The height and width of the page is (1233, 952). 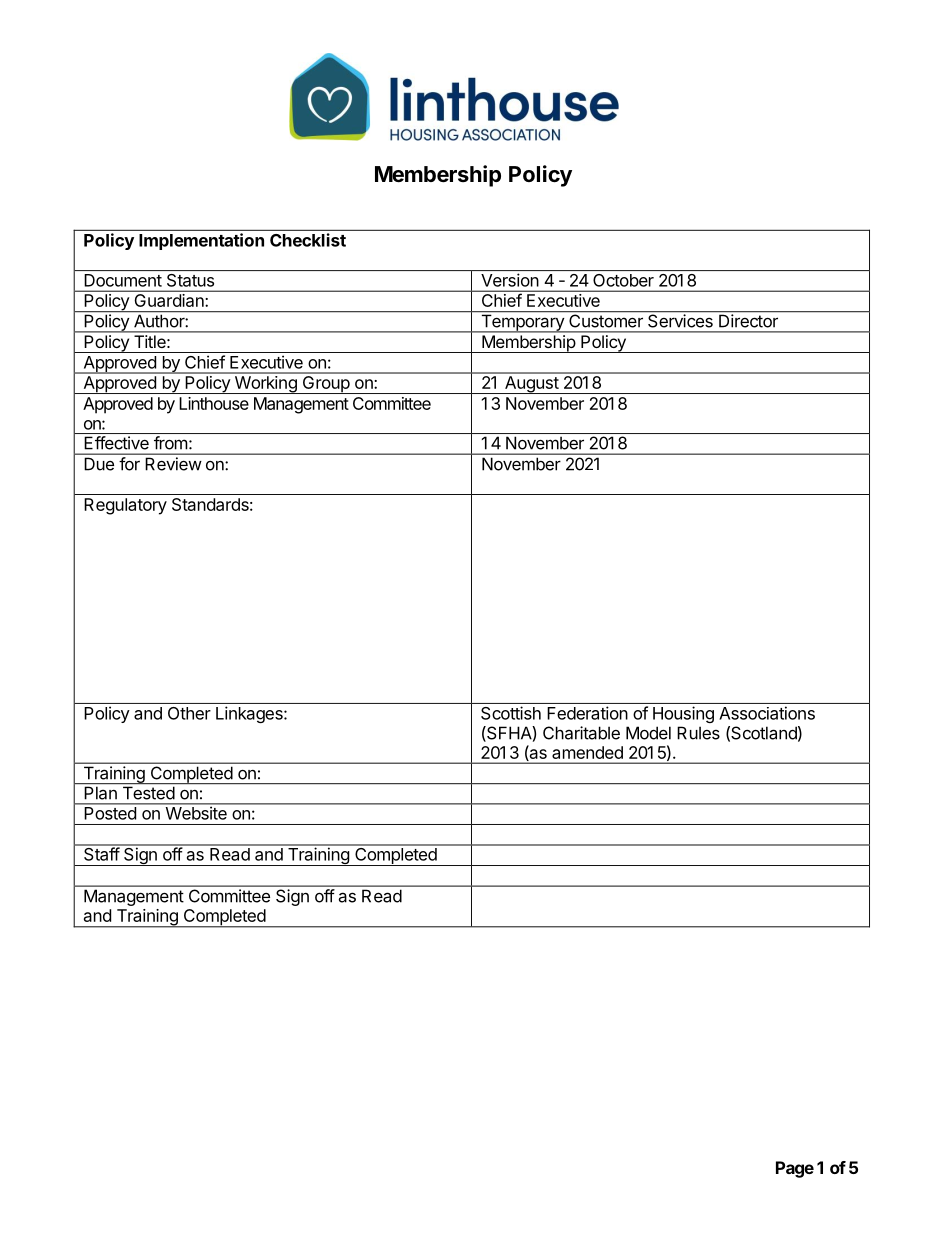 I want to click on Temporary, so click(x=522, y=322).
